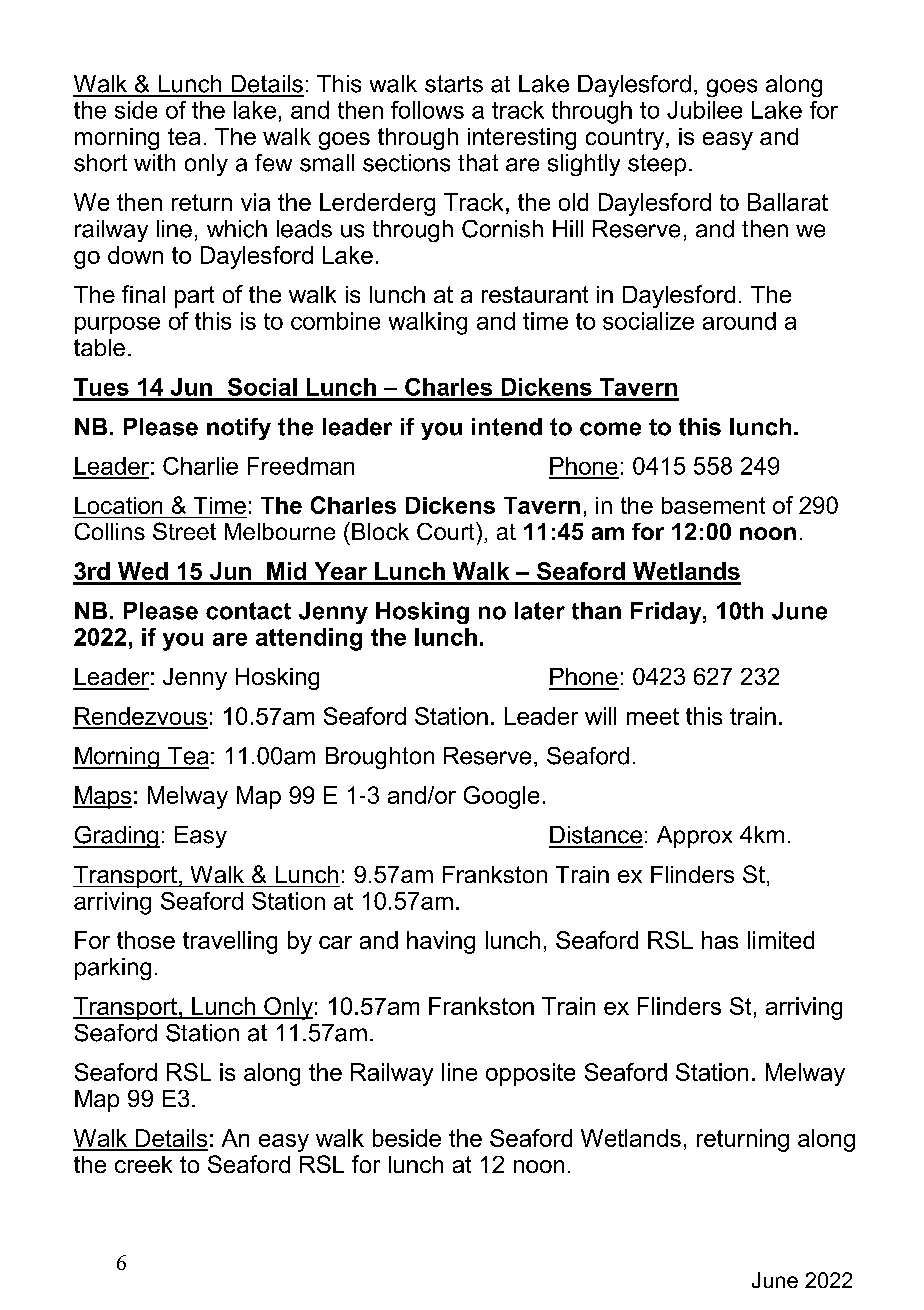  I want to click on with, so click(154, 162).
